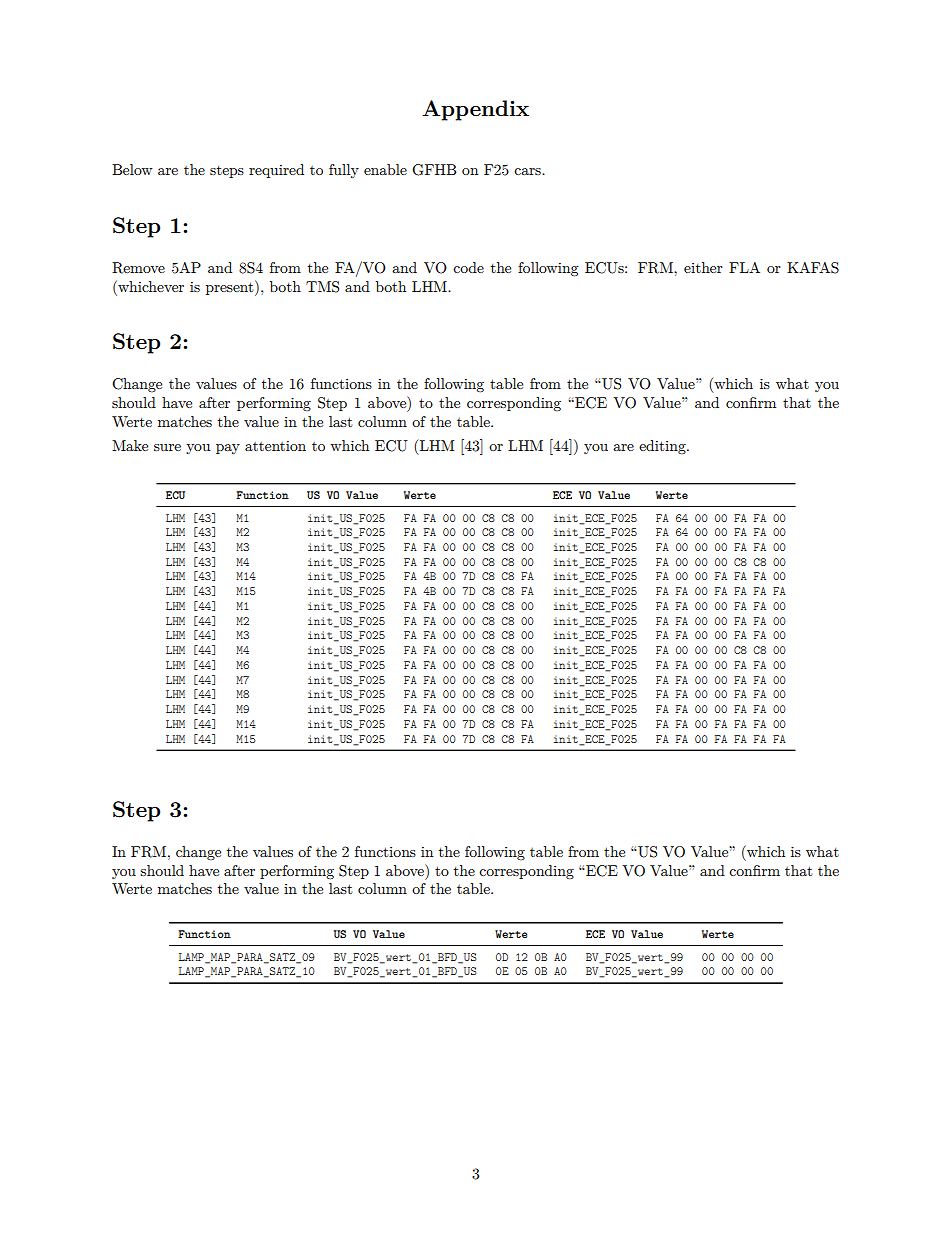 The height and width of the screenshot is (1233, 952). What do you see at coordinates (228, 449) in the screenshot?
I see `pay` at bounding box center [228, 449].
